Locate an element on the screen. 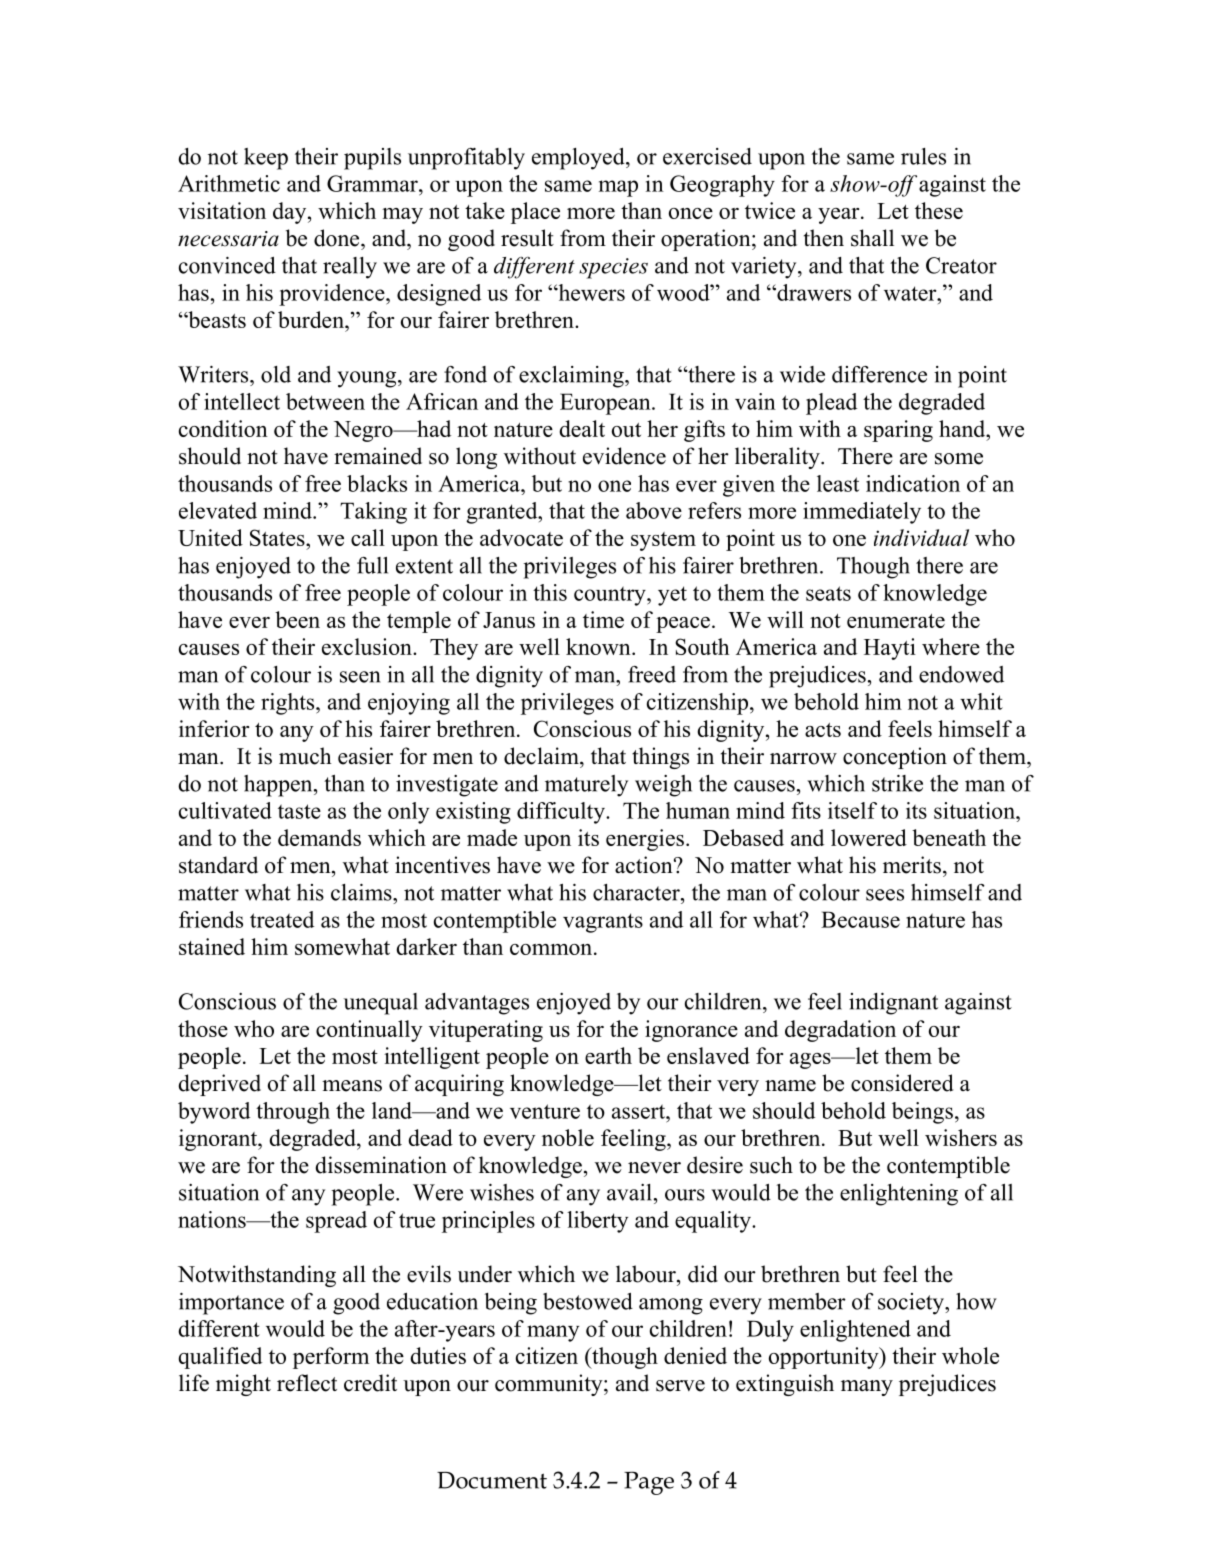 Image resolution: width=1210 pixels, height=1566 pixels. opportunity is located at coordinates (825, 1358).
